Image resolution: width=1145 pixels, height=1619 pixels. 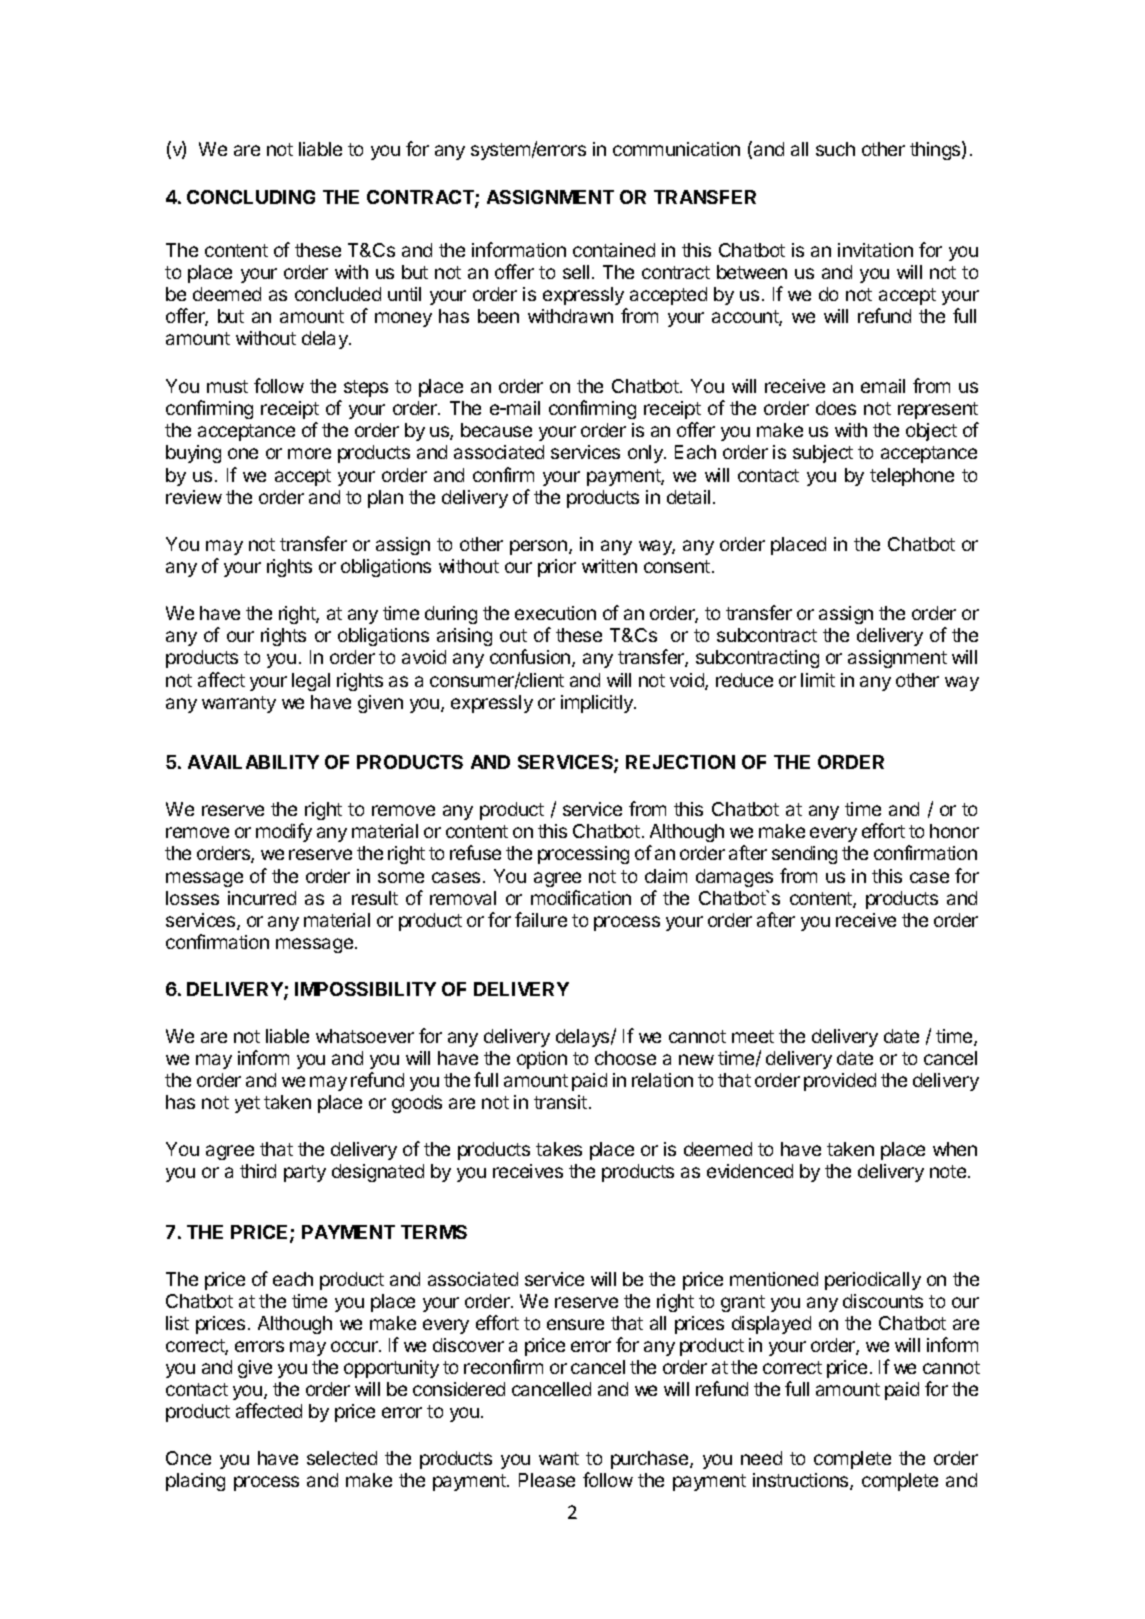 I want to click on modification, so click(x=581, y=897).
